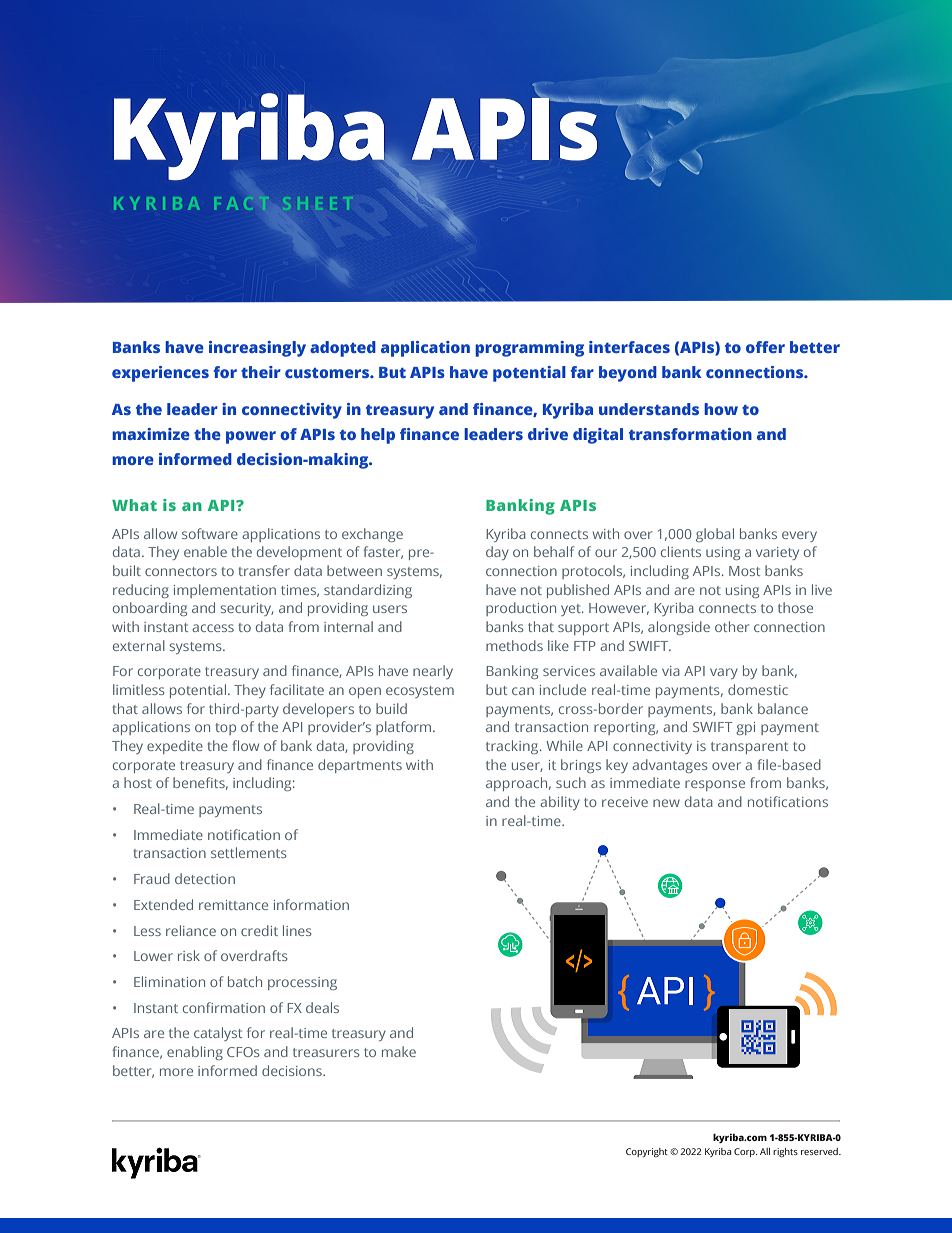 The height and width of the document is (1233, 952). Describe the element at coordinates (261, 372) in the document. I see `their` at that location.
